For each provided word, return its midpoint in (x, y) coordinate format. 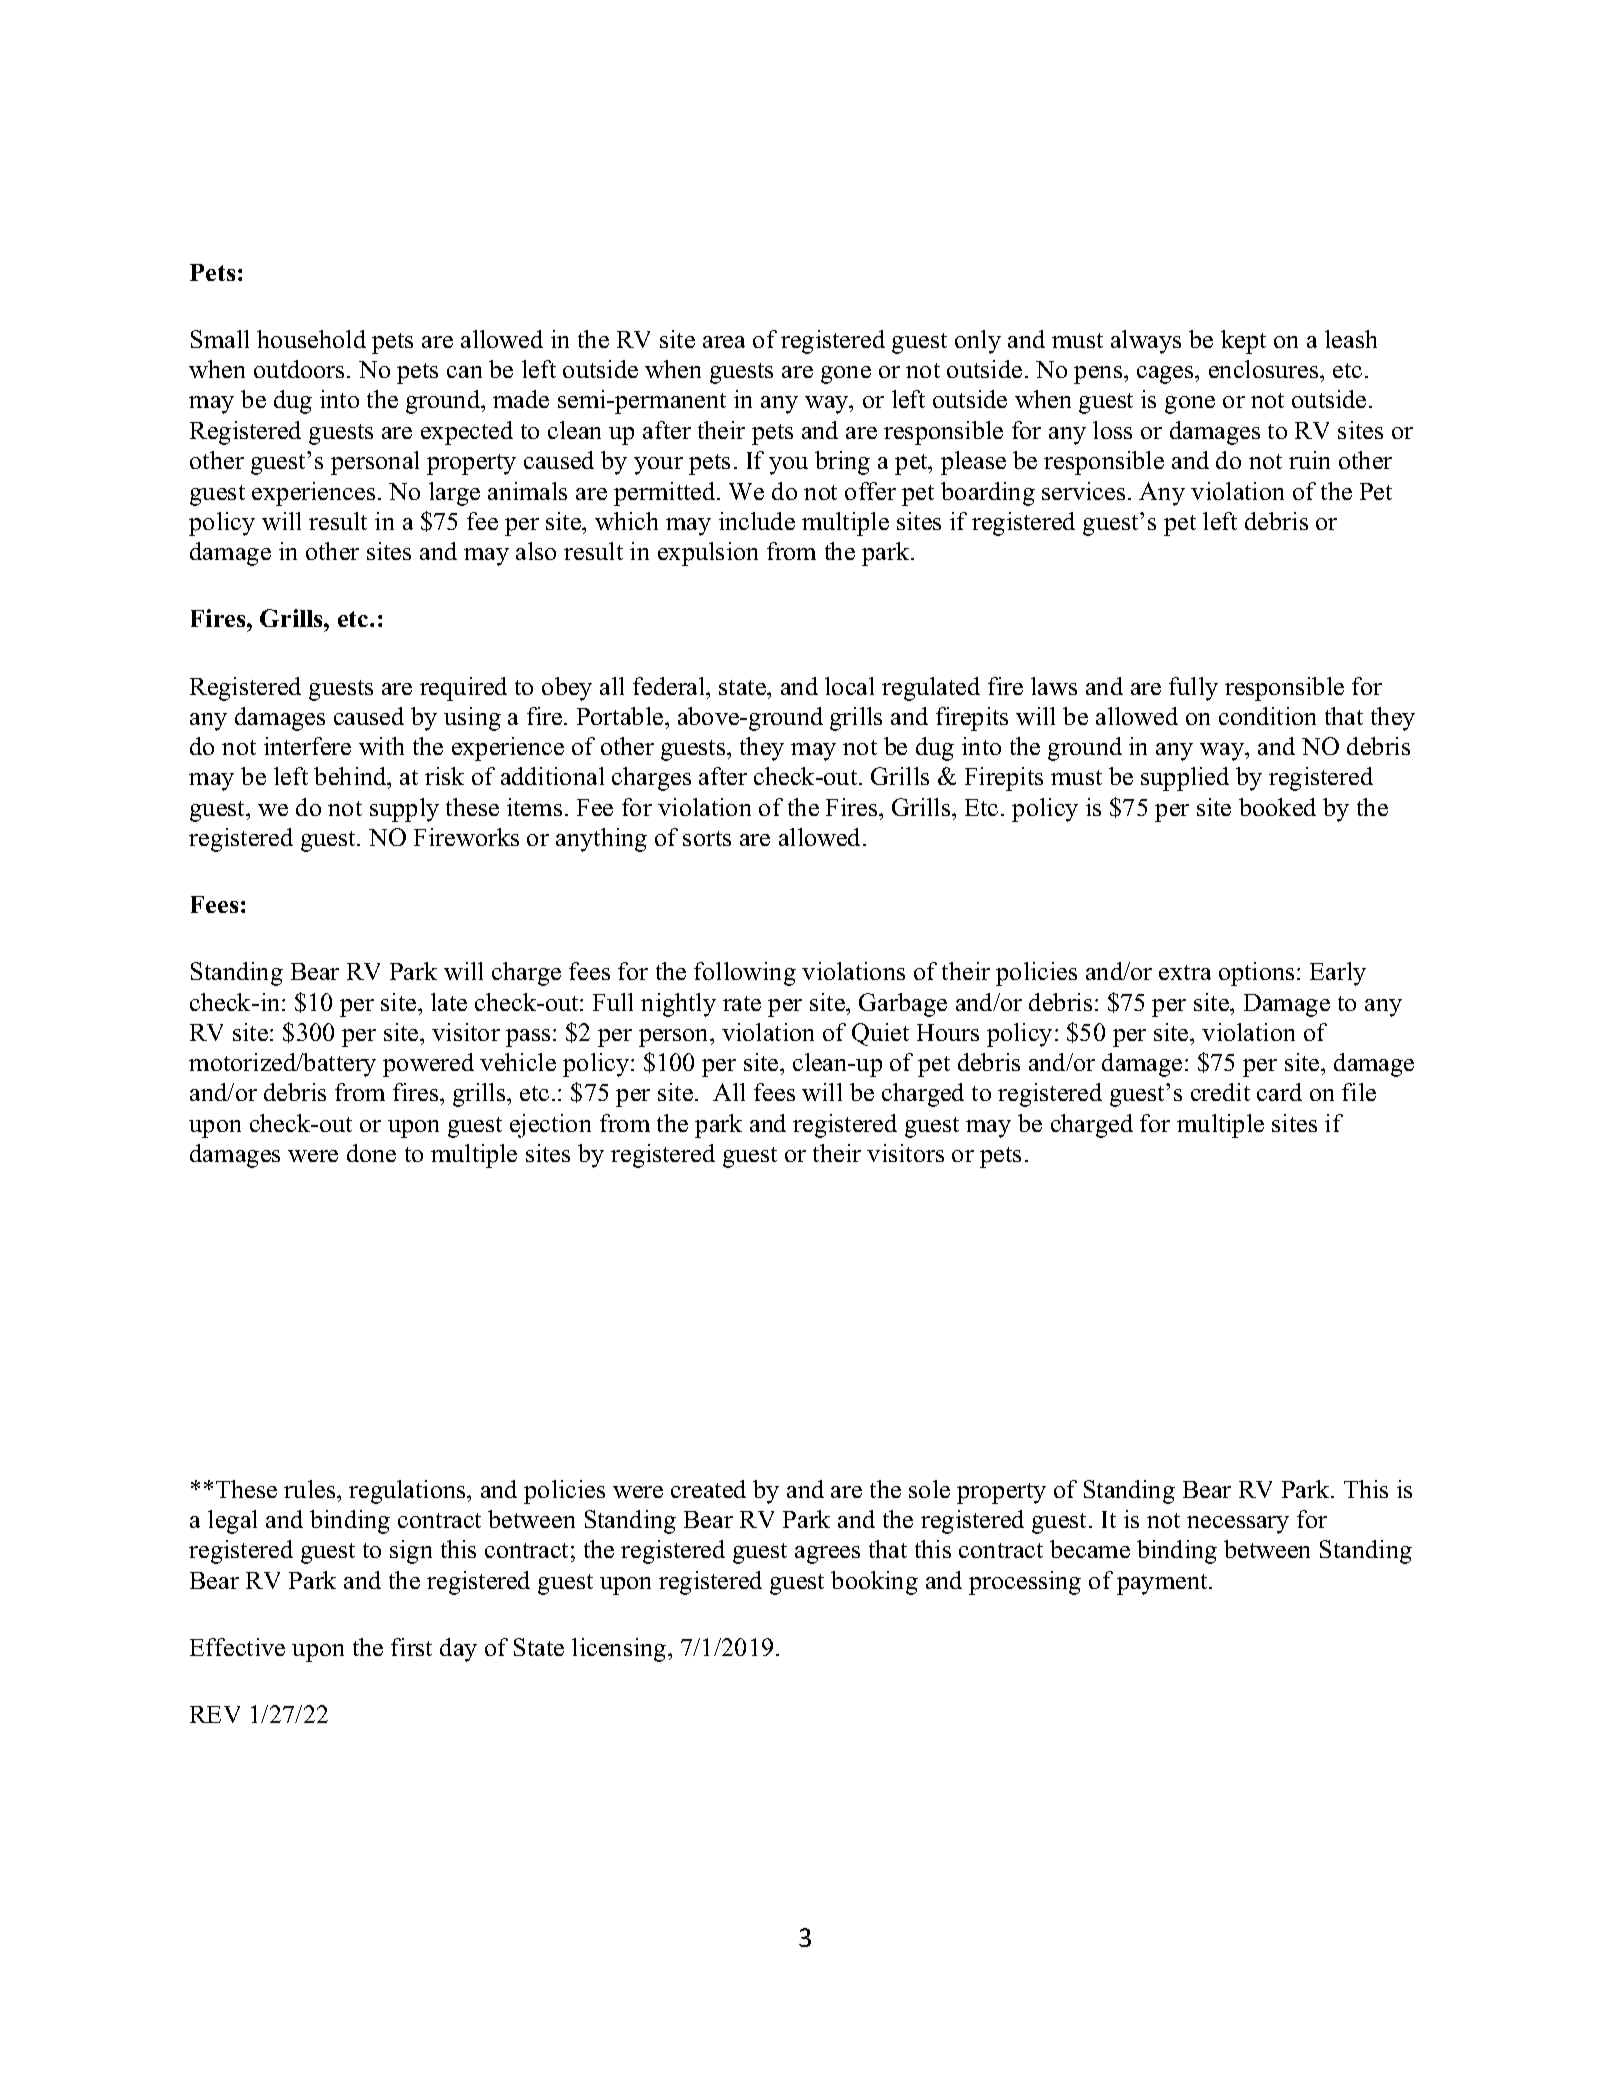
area (724, 342)
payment (1163, 1584)
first (411, 1647)
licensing (620, 1650)
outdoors (299, 369)
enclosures (1265, 369)
